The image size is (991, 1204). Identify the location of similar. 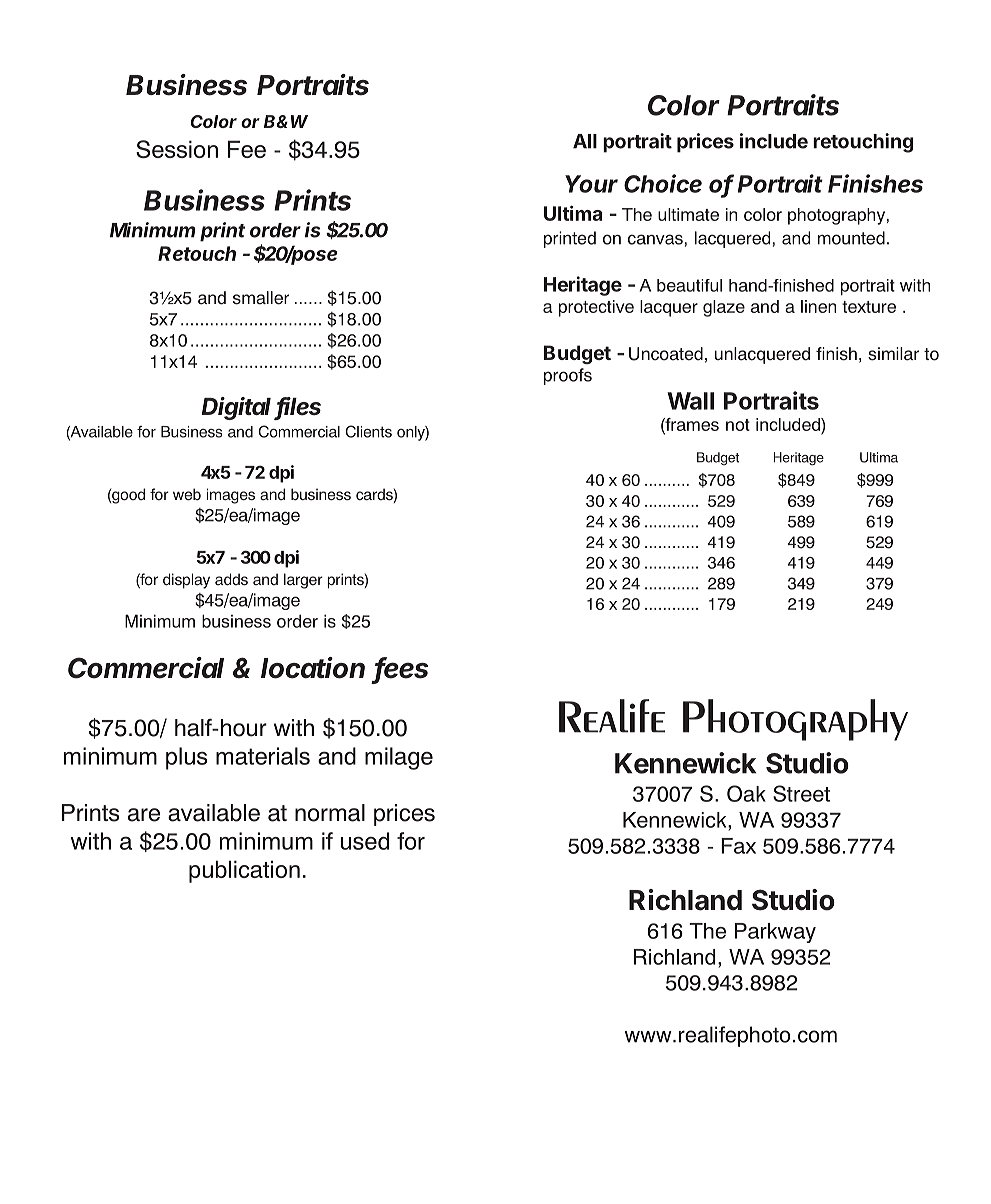
(893, 354).
